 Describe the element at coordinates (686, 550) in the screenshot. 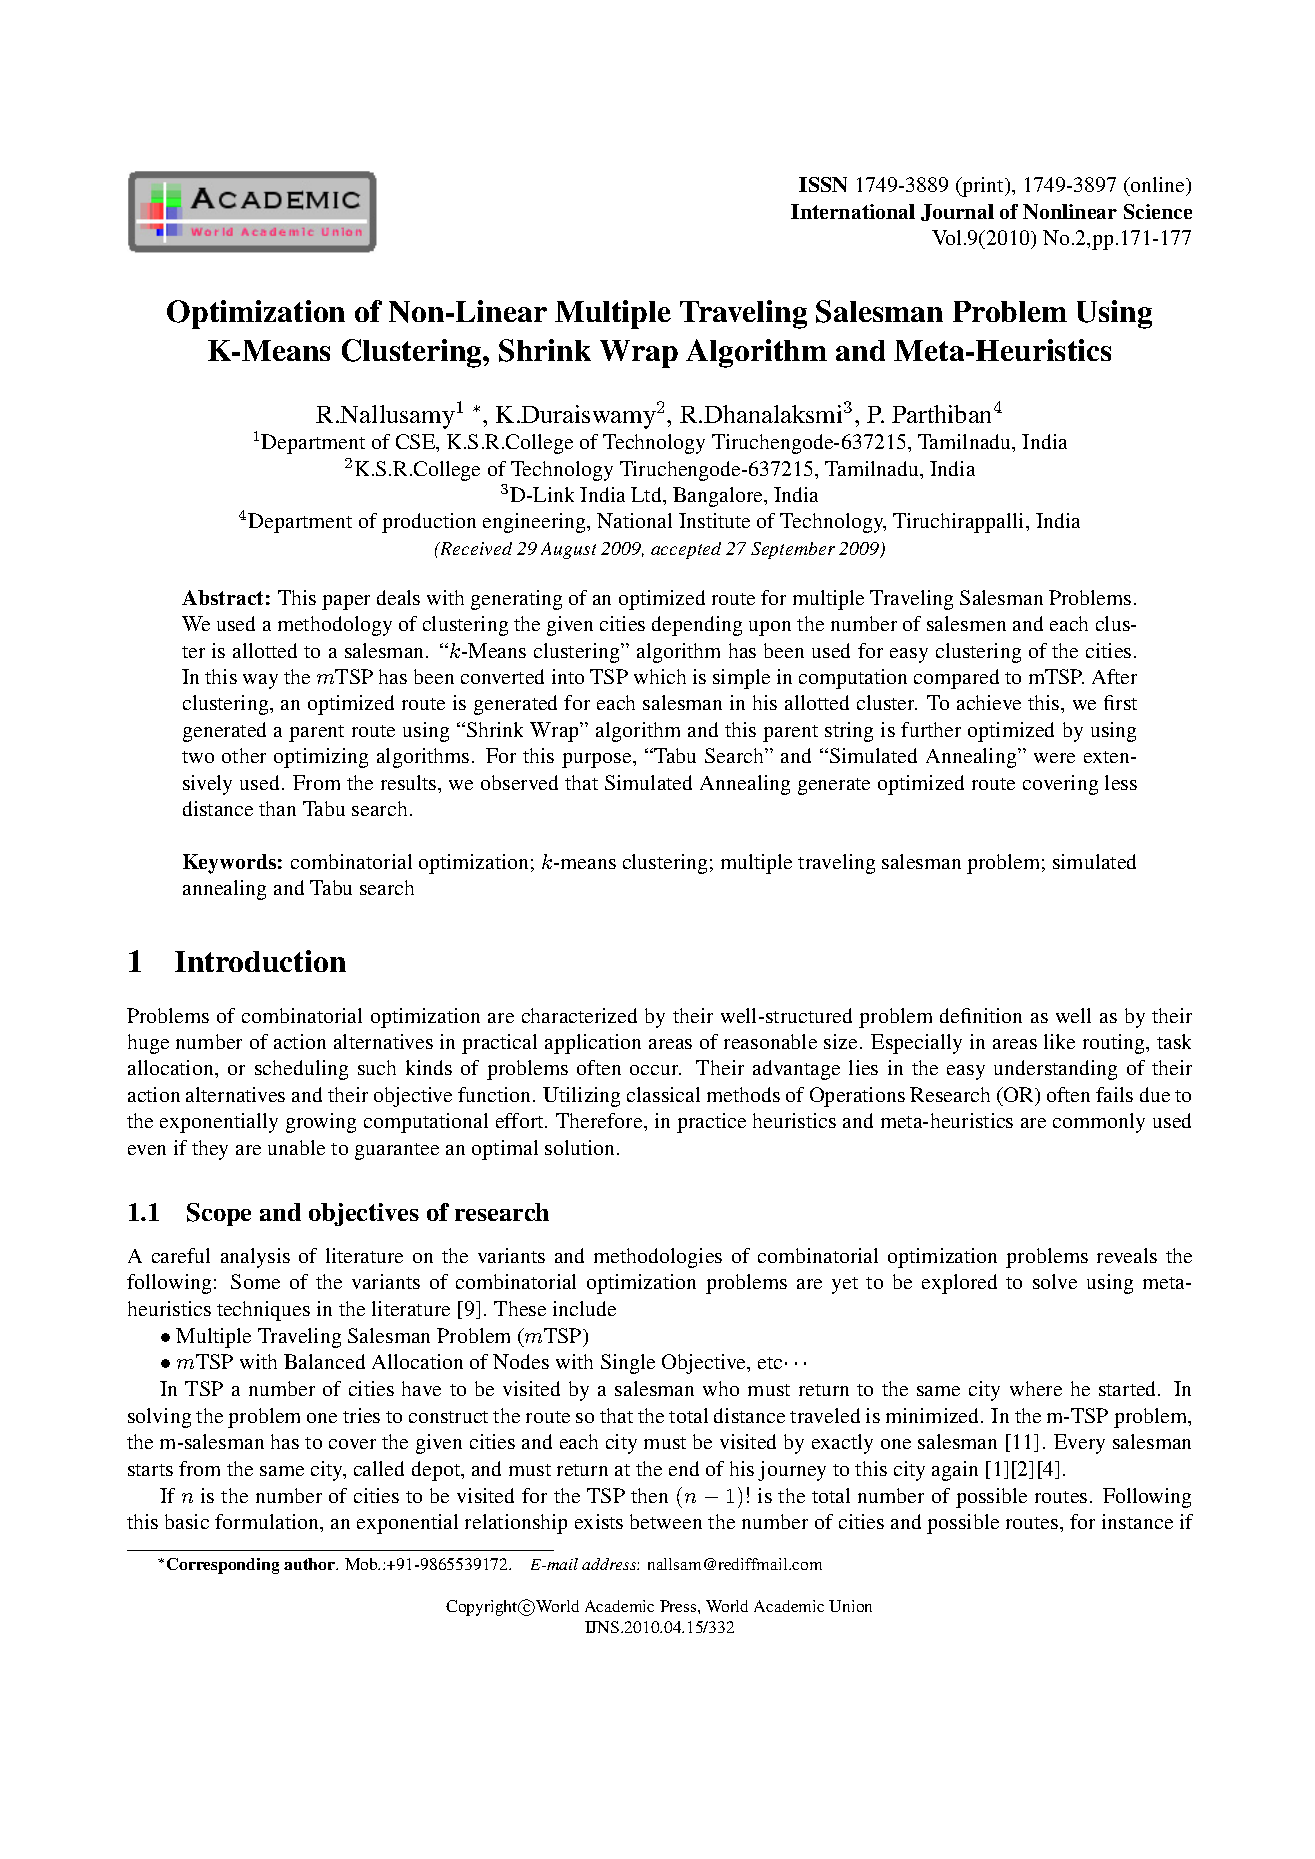

I see `accepted` at that location.
